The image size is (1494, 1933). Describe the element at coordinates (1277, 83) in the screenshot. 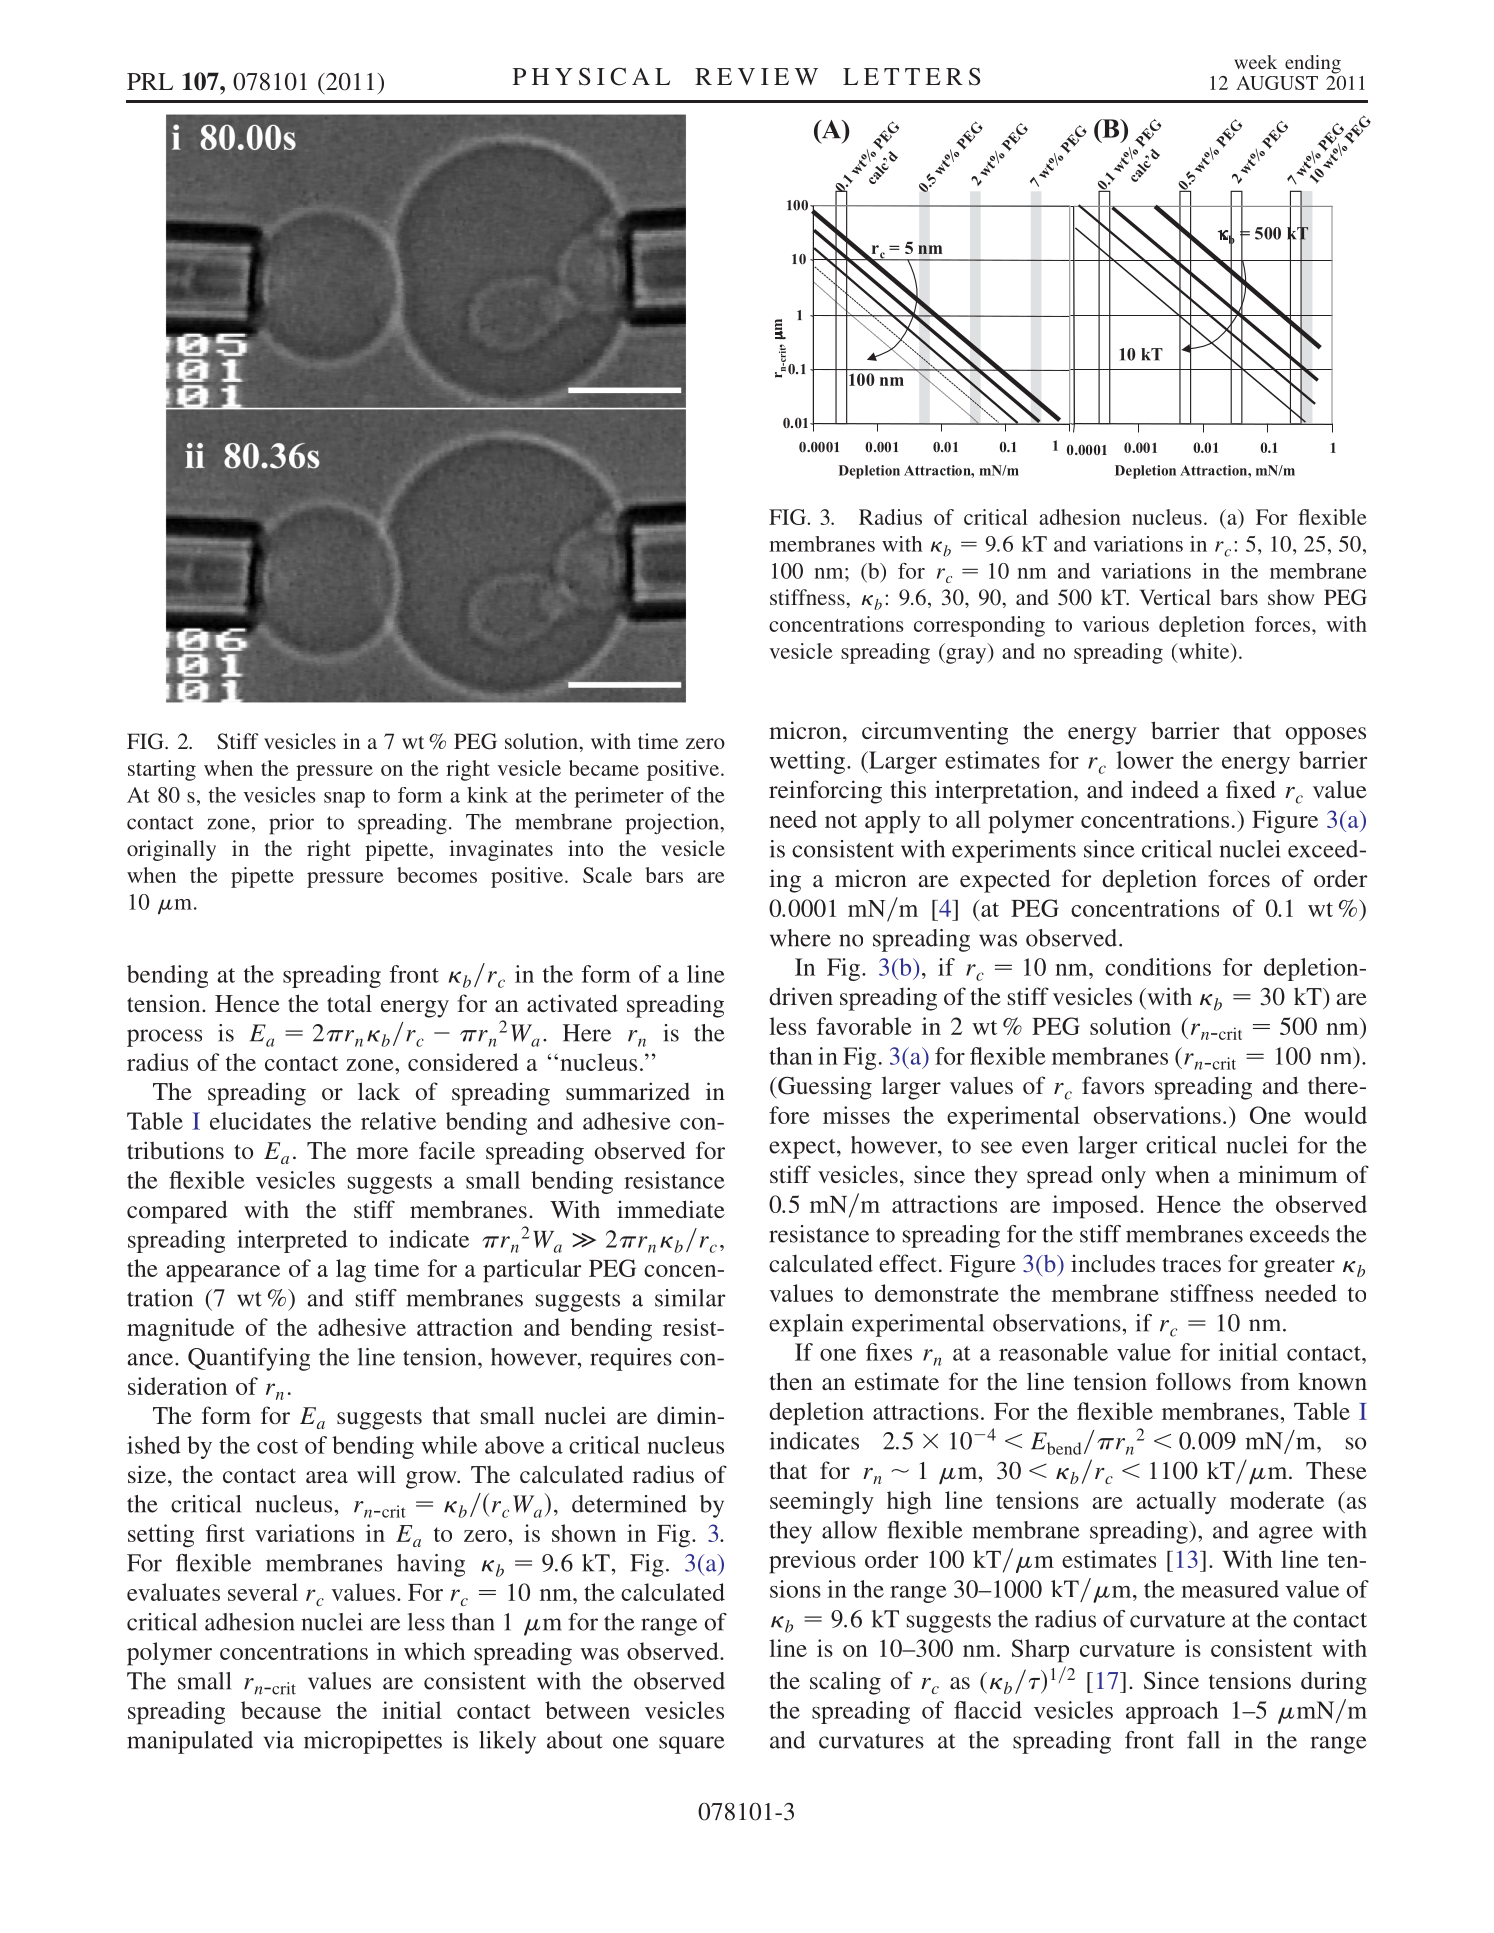

I see `AUGUST` at that location.
